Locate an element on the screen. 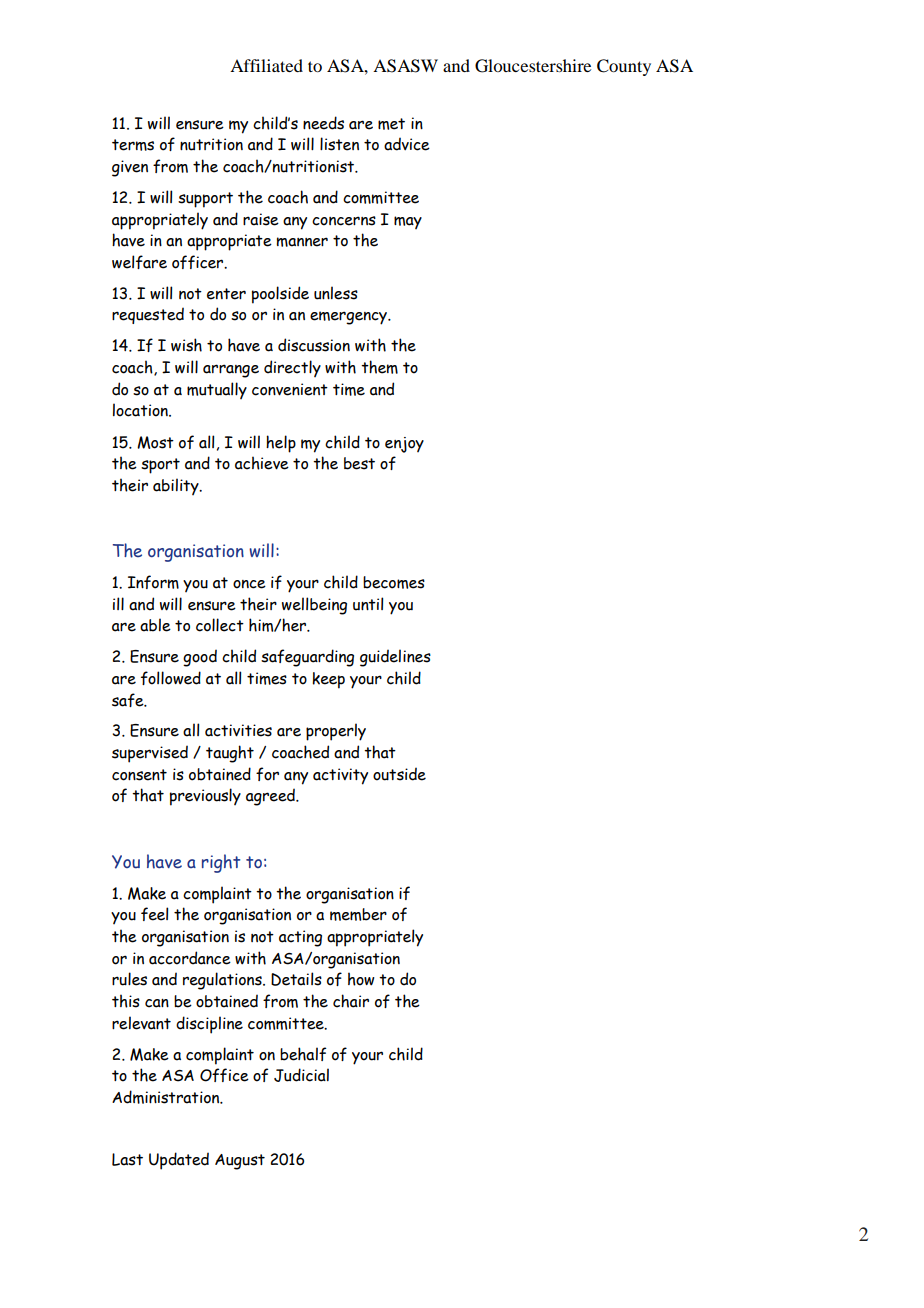  wish is located at coordinates (186, 345).
